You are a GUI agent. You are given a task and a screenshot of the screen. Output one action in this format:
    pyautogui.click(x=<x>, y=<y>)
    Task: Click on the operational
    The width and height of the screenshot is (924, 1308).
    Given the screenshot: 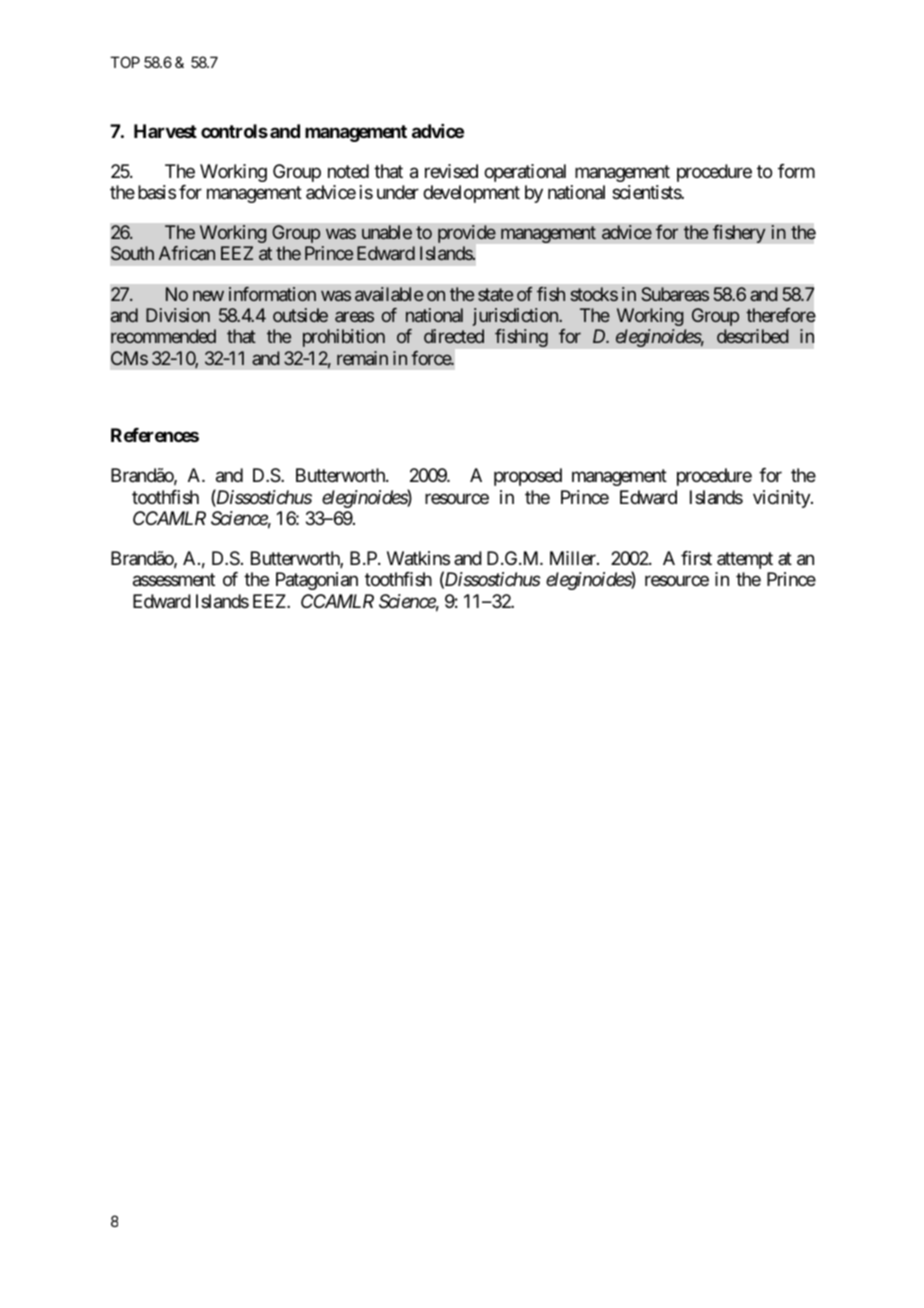 What is the action you would take?
    pyautogui.click(x=525, y=173)
